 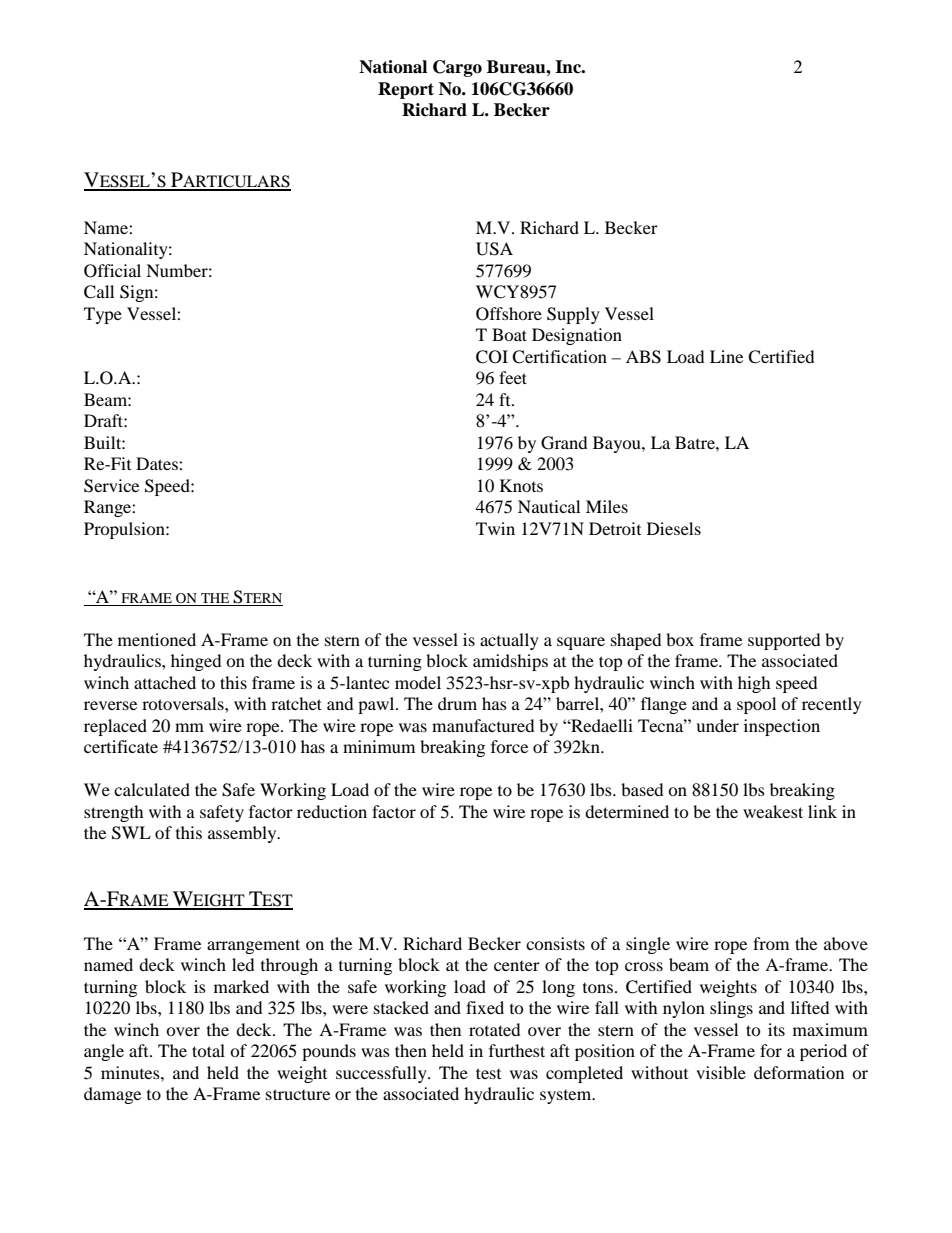 What do you see at coordinates (158, 463) in the image?
I see `Dates` at bounding box center [158, 463].
